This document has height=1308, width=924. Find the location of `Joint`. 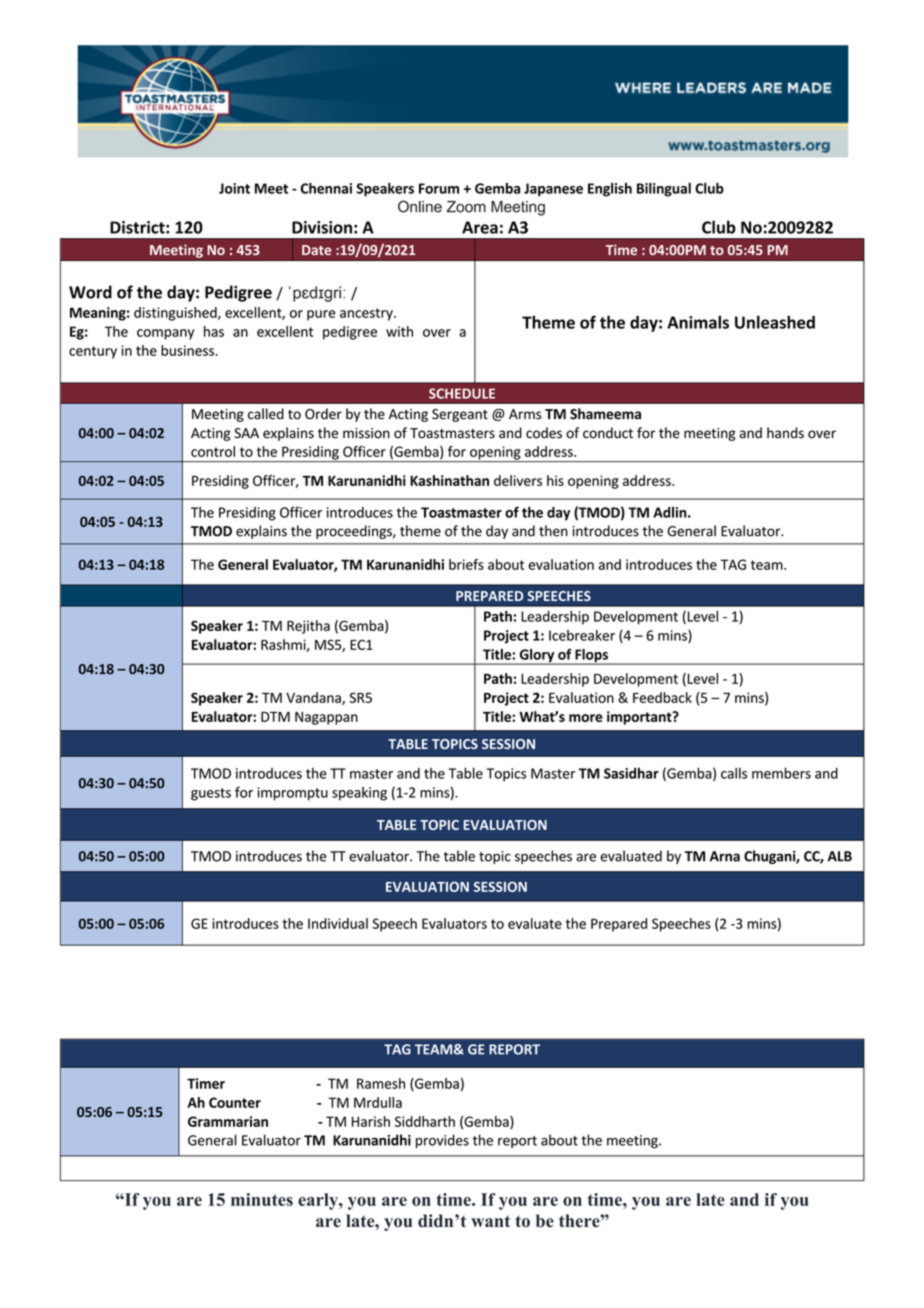

Joint is located at coordinates (234, 188).
